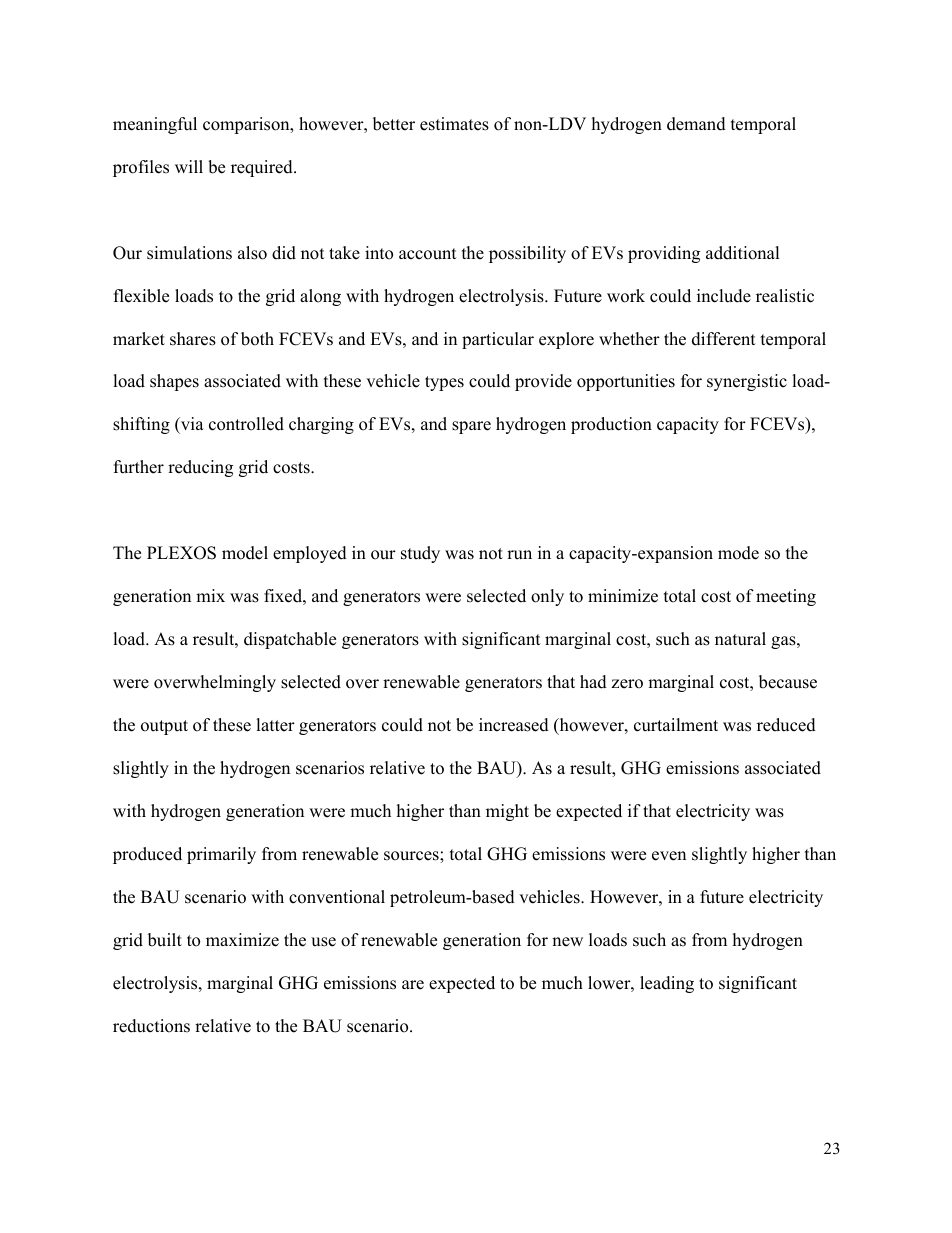 Image resolution: width=952 pixels, height=1233 pixels. Describe the element at coordinates (786, 597) in the screenshot. I see `meeting` at that location.
